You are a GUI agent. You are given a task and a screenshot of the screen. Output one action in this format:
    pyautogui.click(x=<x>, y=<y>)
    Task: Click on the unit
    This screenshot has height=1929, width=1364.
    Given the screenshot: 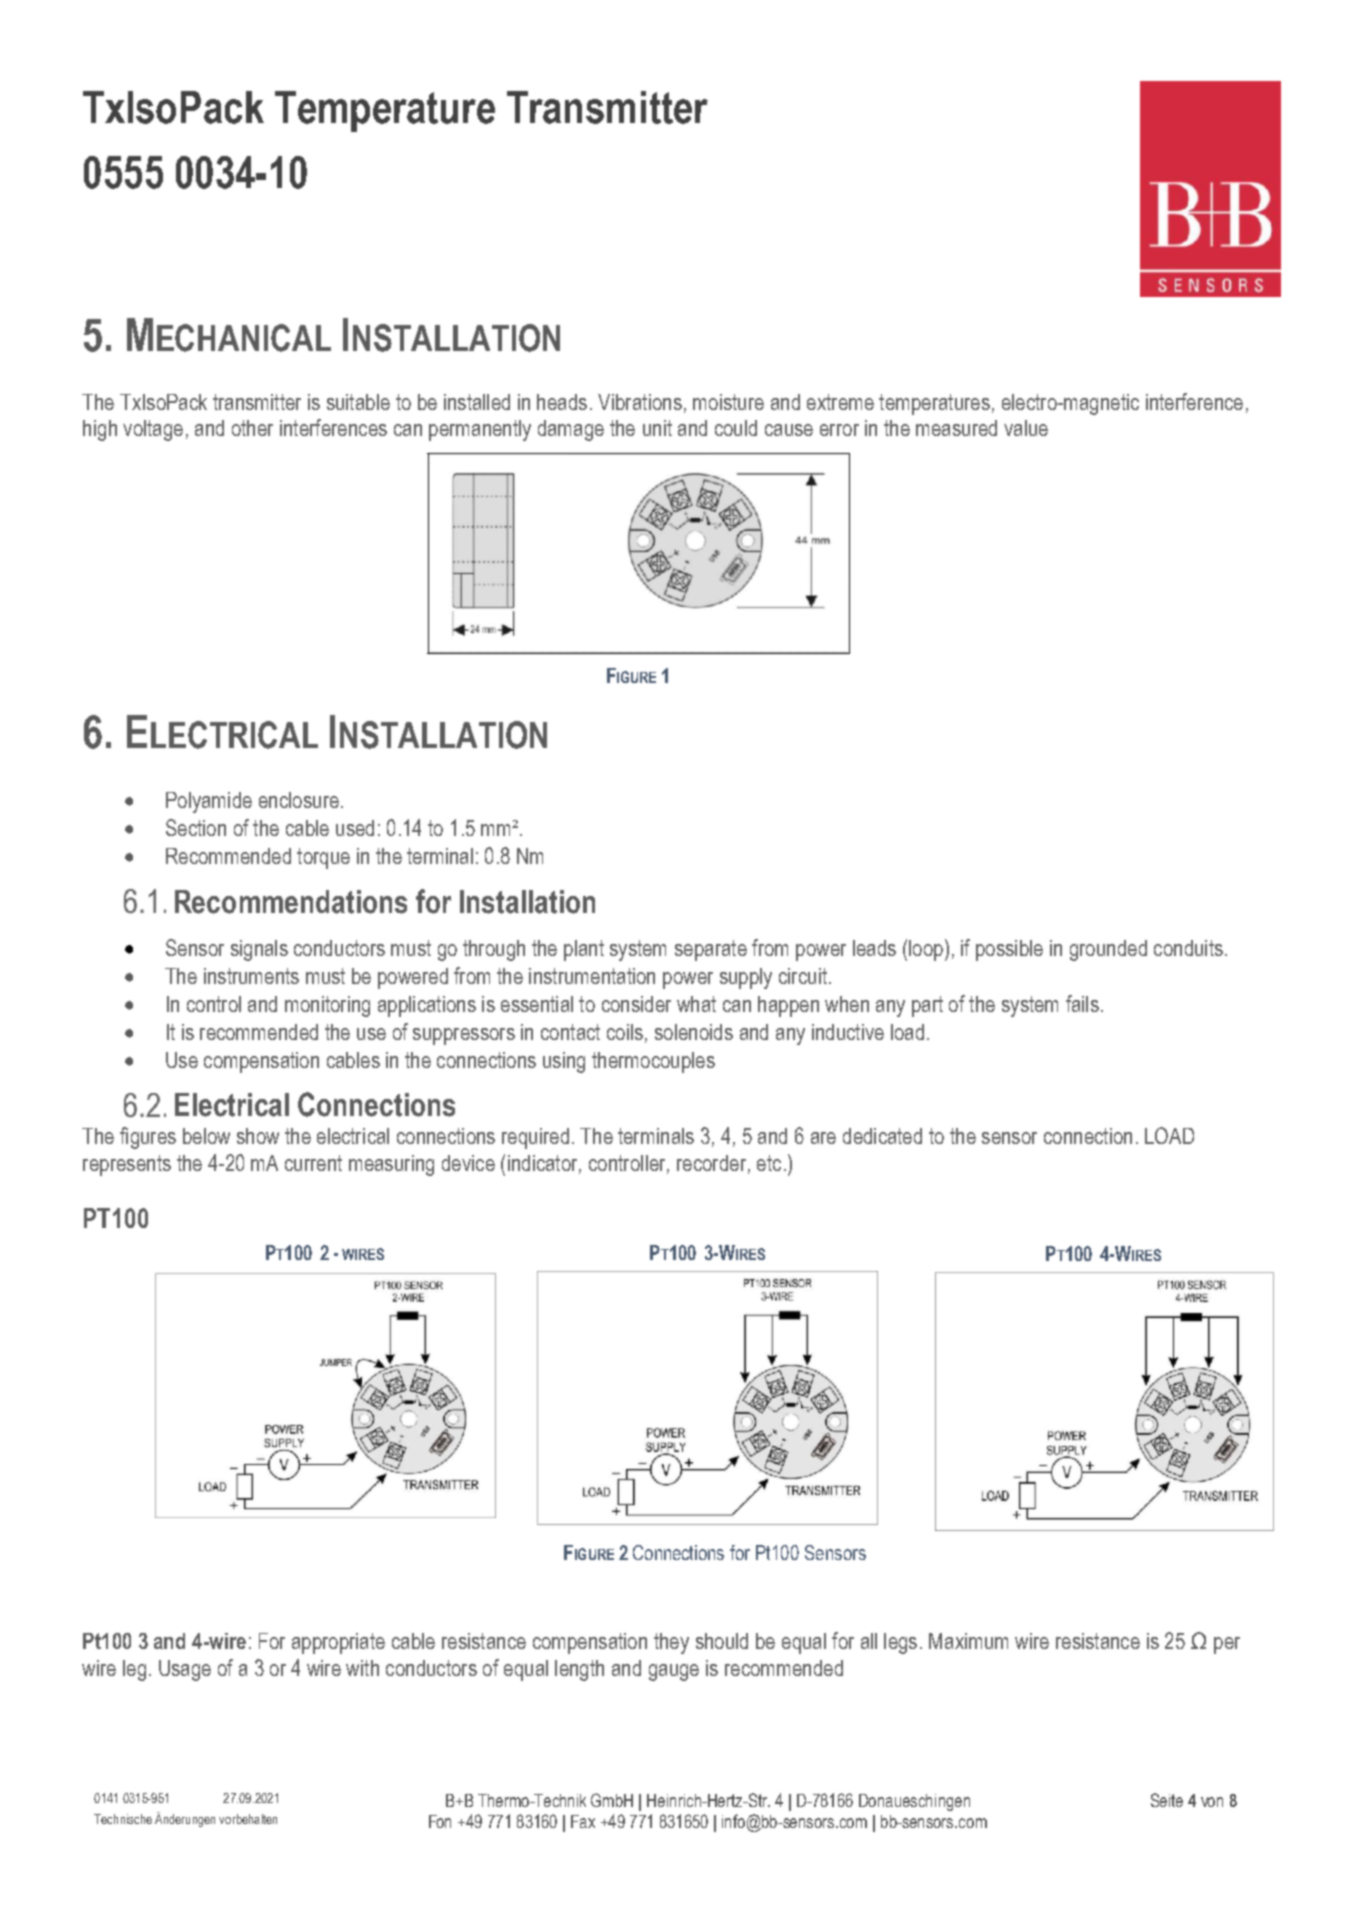 What is the action you would take?
    pyautogui.click(x=657, y=428)
